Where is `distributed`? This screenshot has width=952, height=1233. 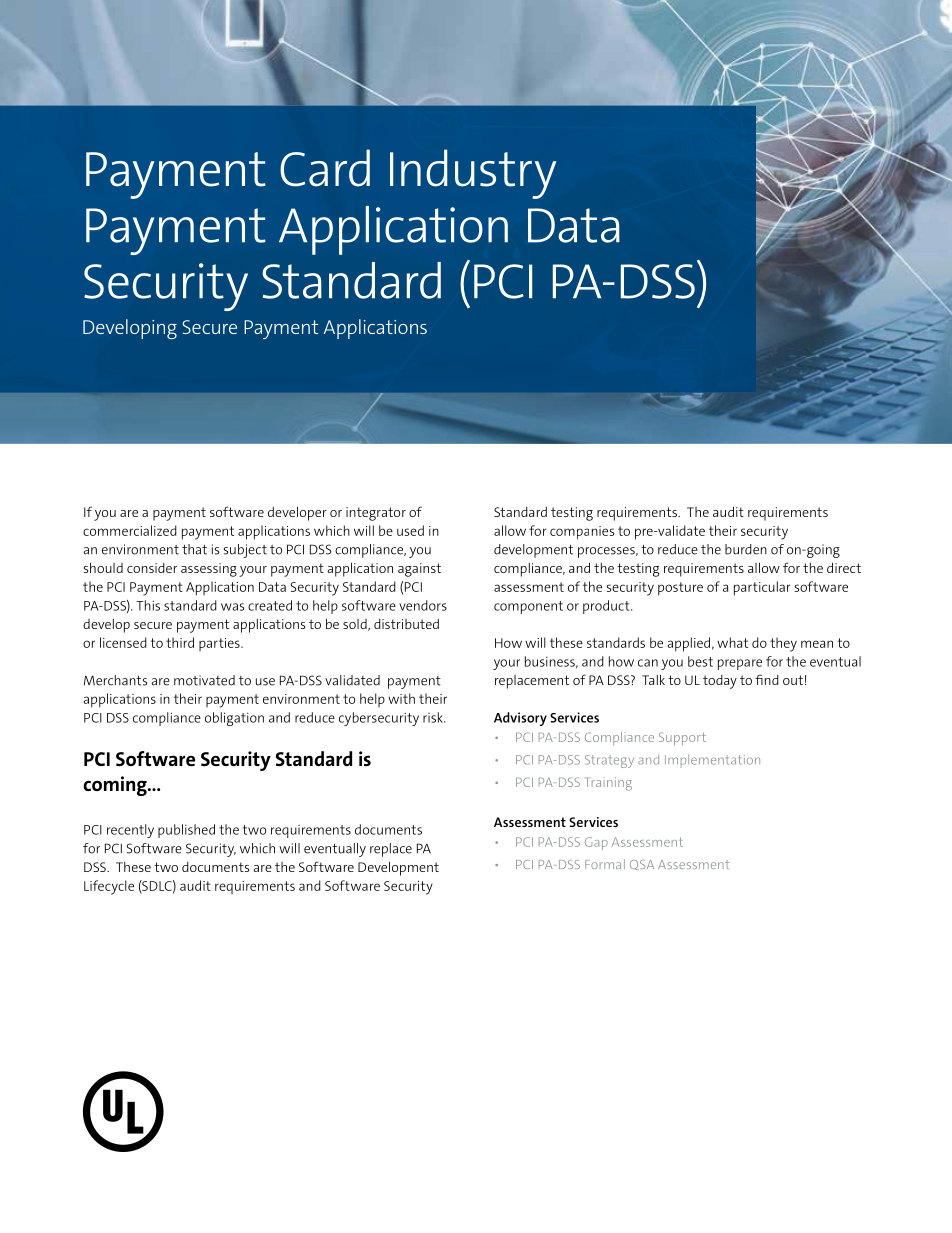
distributed is located at coordinates (406, 624).
